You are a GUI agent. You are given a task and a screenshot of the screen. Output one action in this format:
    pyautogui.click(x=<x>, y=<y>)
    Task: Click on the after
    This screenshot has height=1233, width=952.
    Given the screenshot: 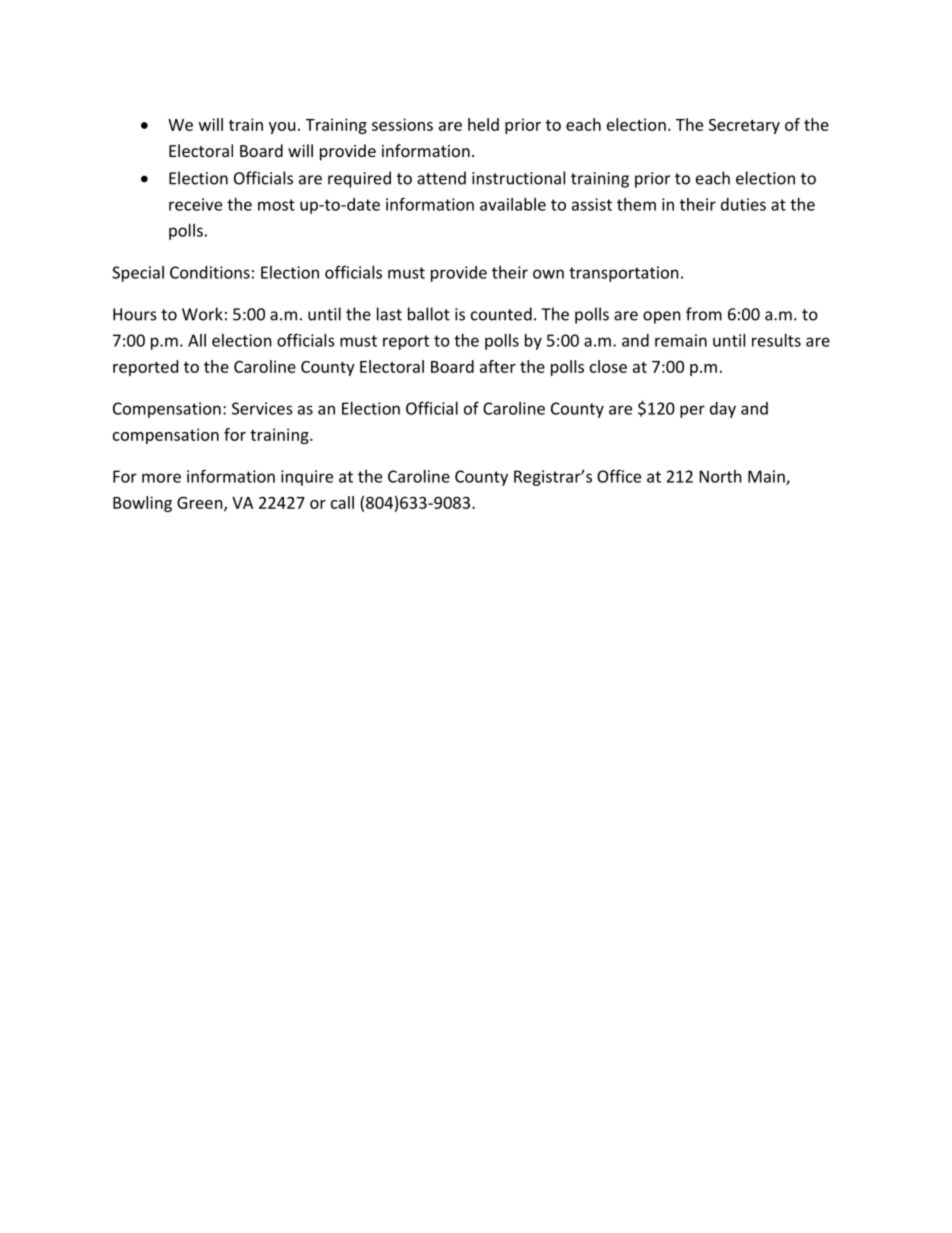 What is the action you would take?
    pyautogui.click(x=498, y=366)
